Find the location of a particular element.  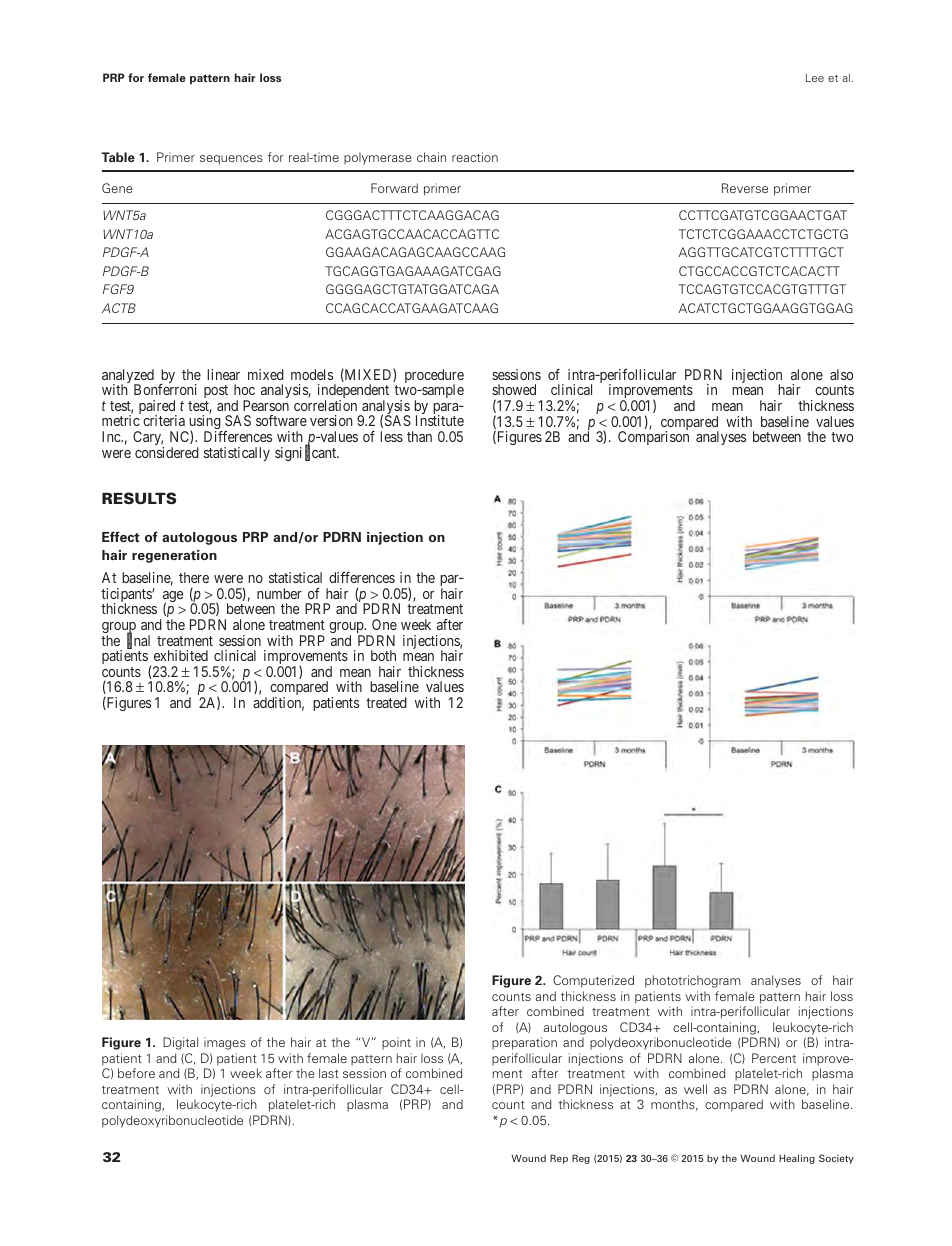

well is located at coordinates (695, 1089).
